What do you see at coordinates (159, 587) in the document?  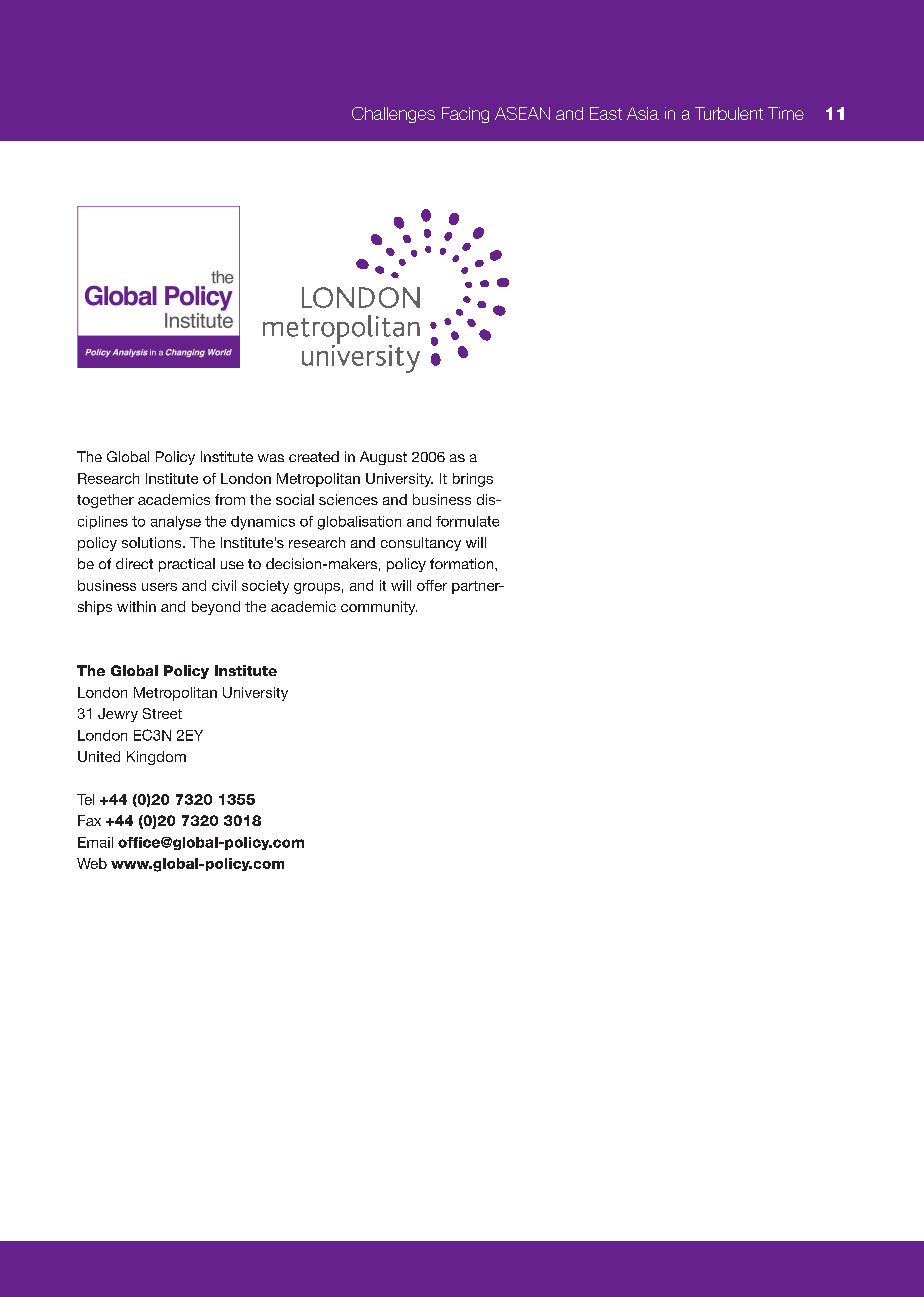 I see `users` at bounding box center [159, 587].
